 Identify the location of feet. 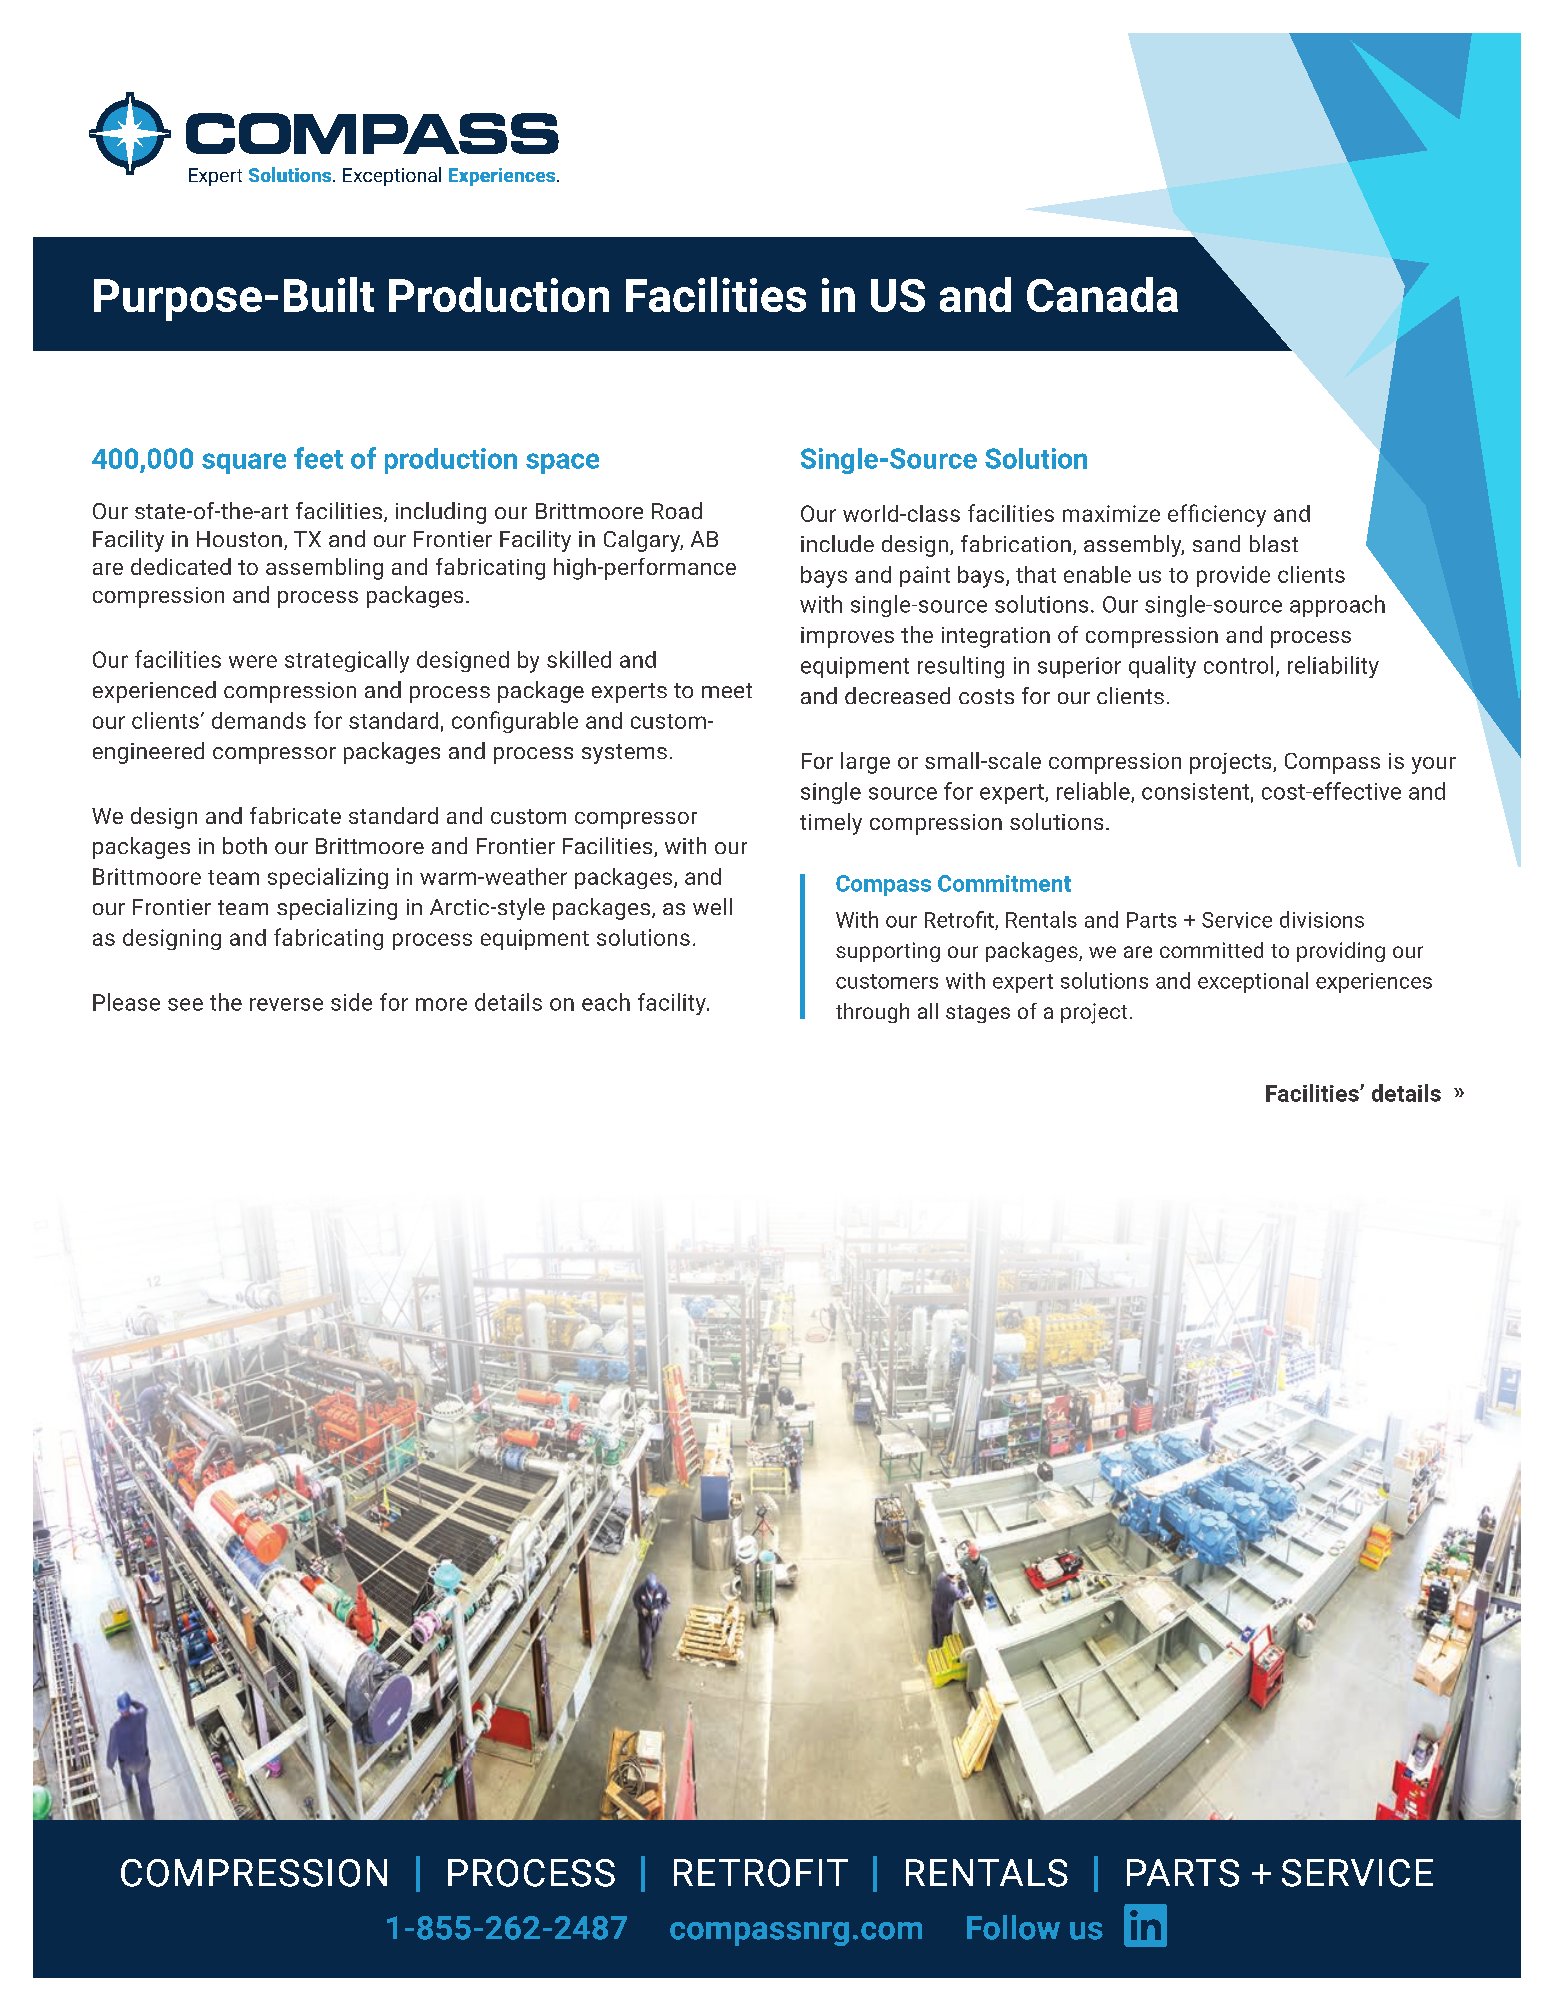
(318, 458).
